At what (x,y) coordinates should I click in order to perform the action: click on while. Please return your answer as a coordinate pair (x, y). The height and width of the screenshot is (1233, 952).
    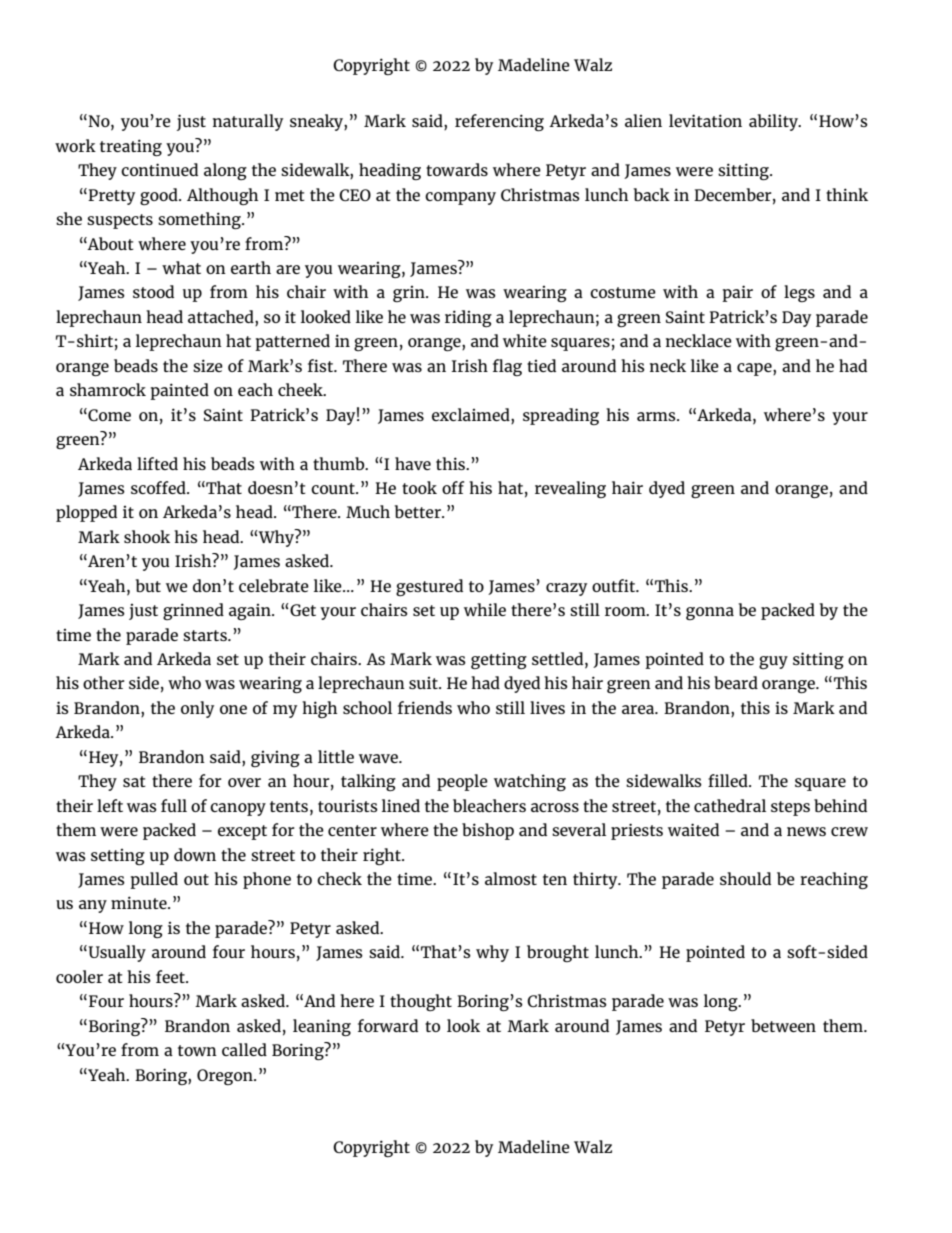
    Looking at the image, I should click on (485, 609).
